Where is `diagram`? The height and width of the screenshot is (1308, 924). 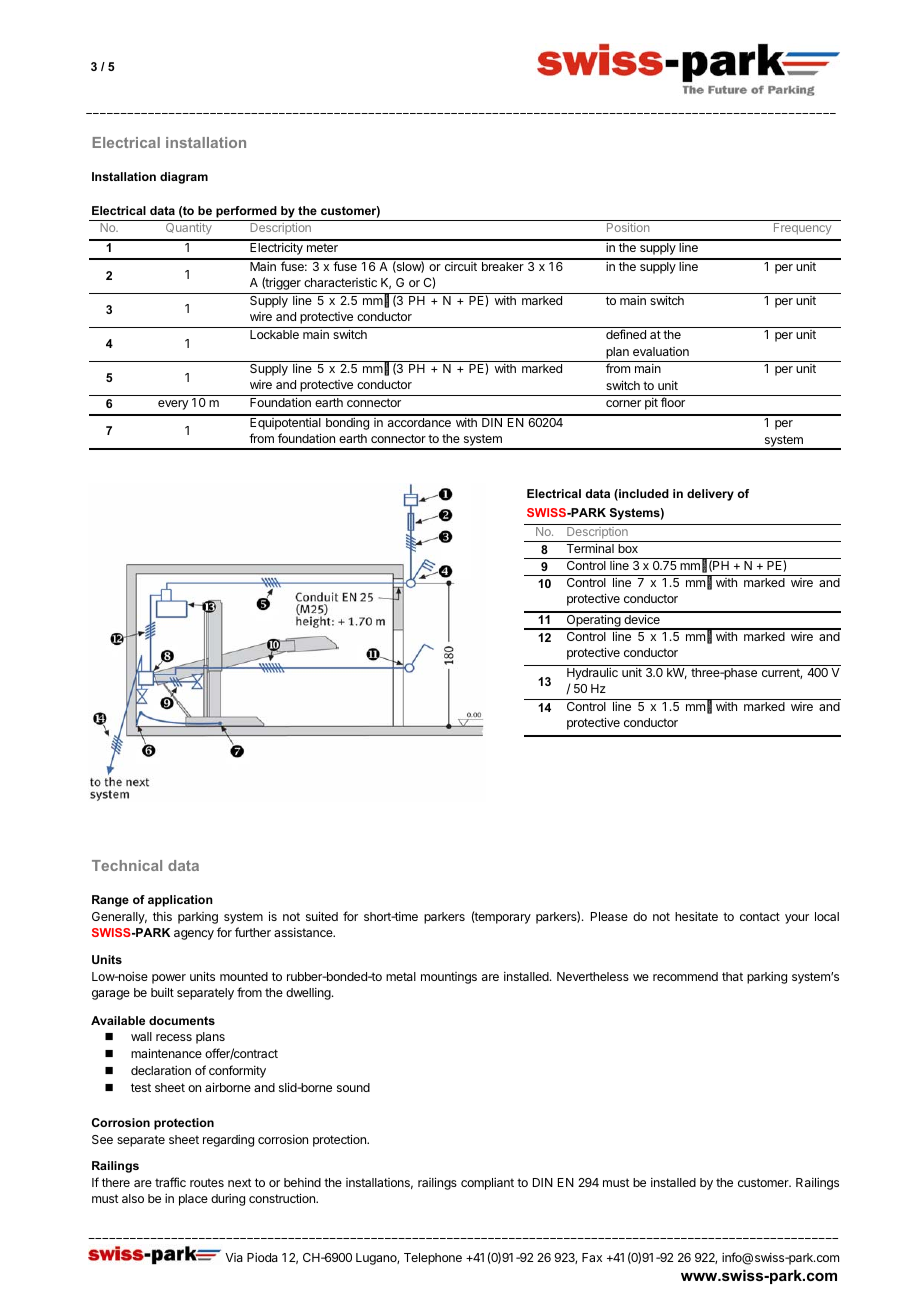 diagram is located at coordinates (184, 178).
